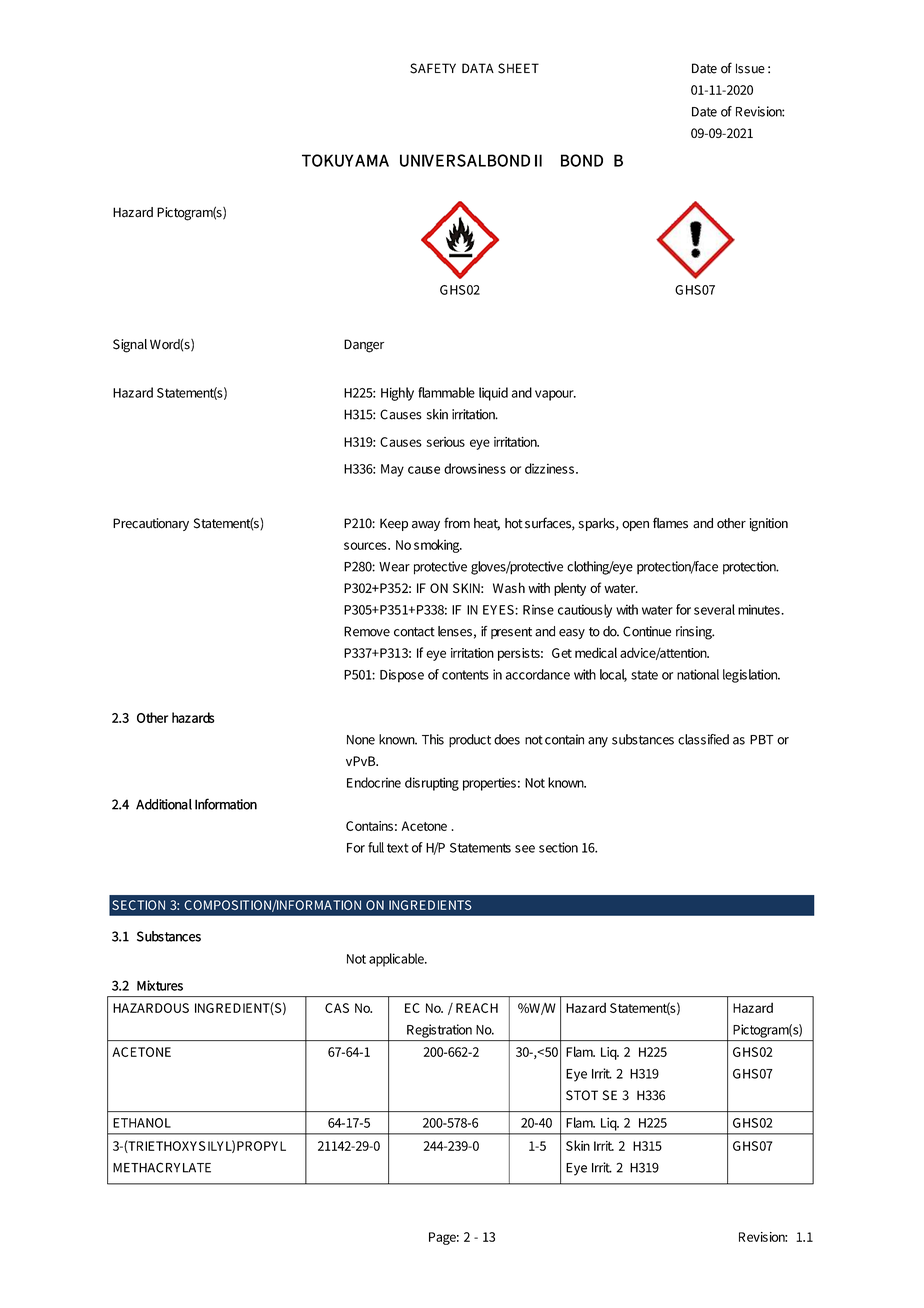  I want to click on SAFETY, so click(433, 68).
